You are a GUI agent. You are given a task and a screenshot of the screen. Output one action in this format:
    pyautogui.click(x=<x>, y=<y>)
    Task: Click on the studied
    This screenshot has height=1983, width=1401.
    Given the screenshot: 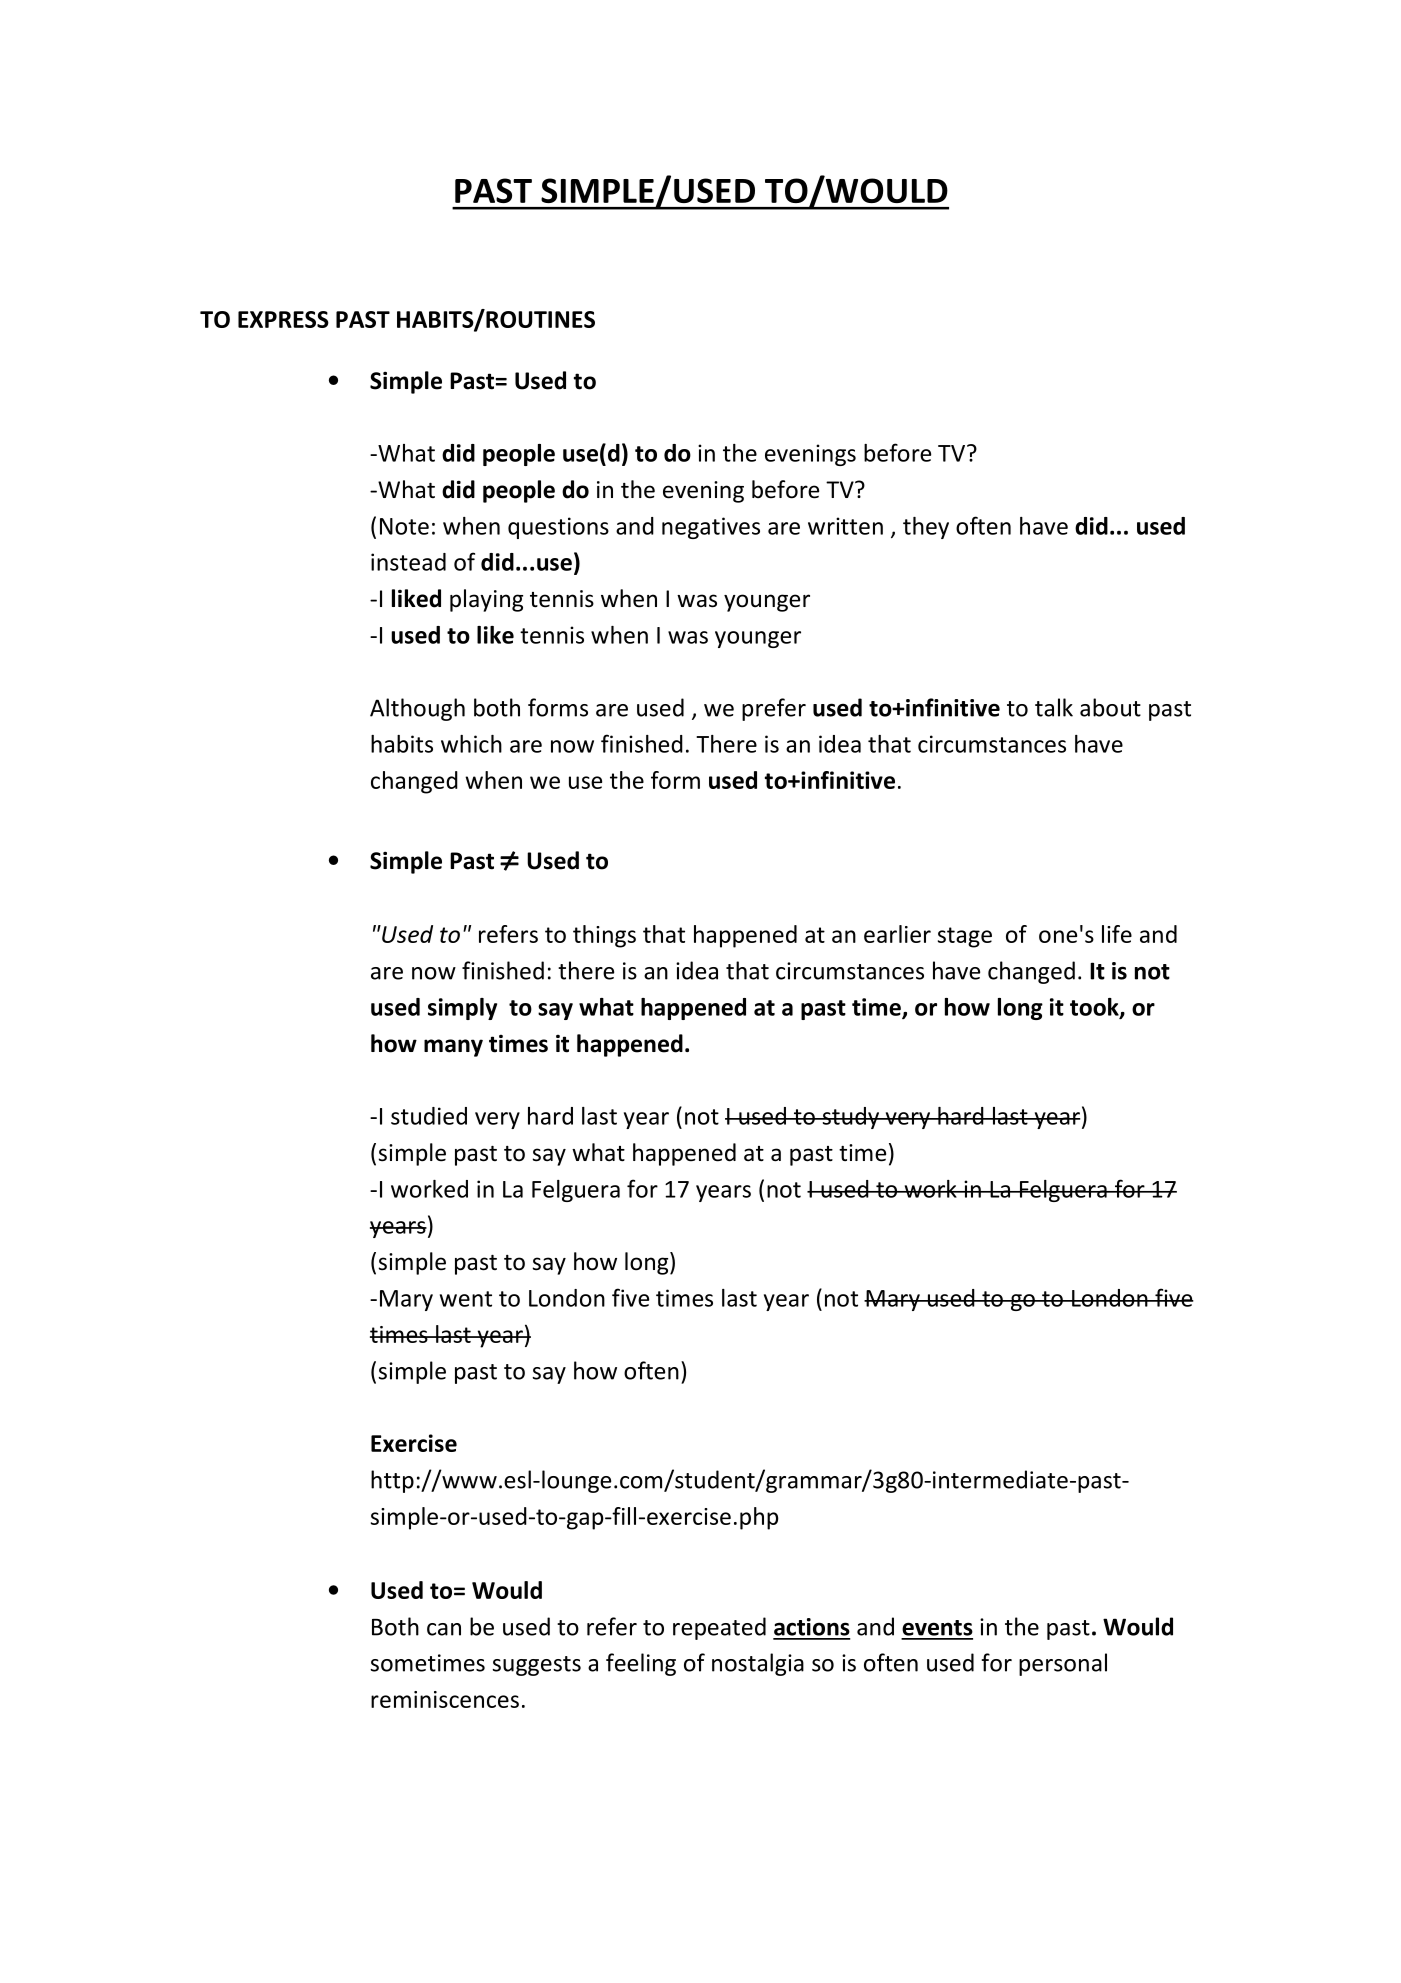 What is the action you would take?
    pyautogui.click(x=429, y=1116)
